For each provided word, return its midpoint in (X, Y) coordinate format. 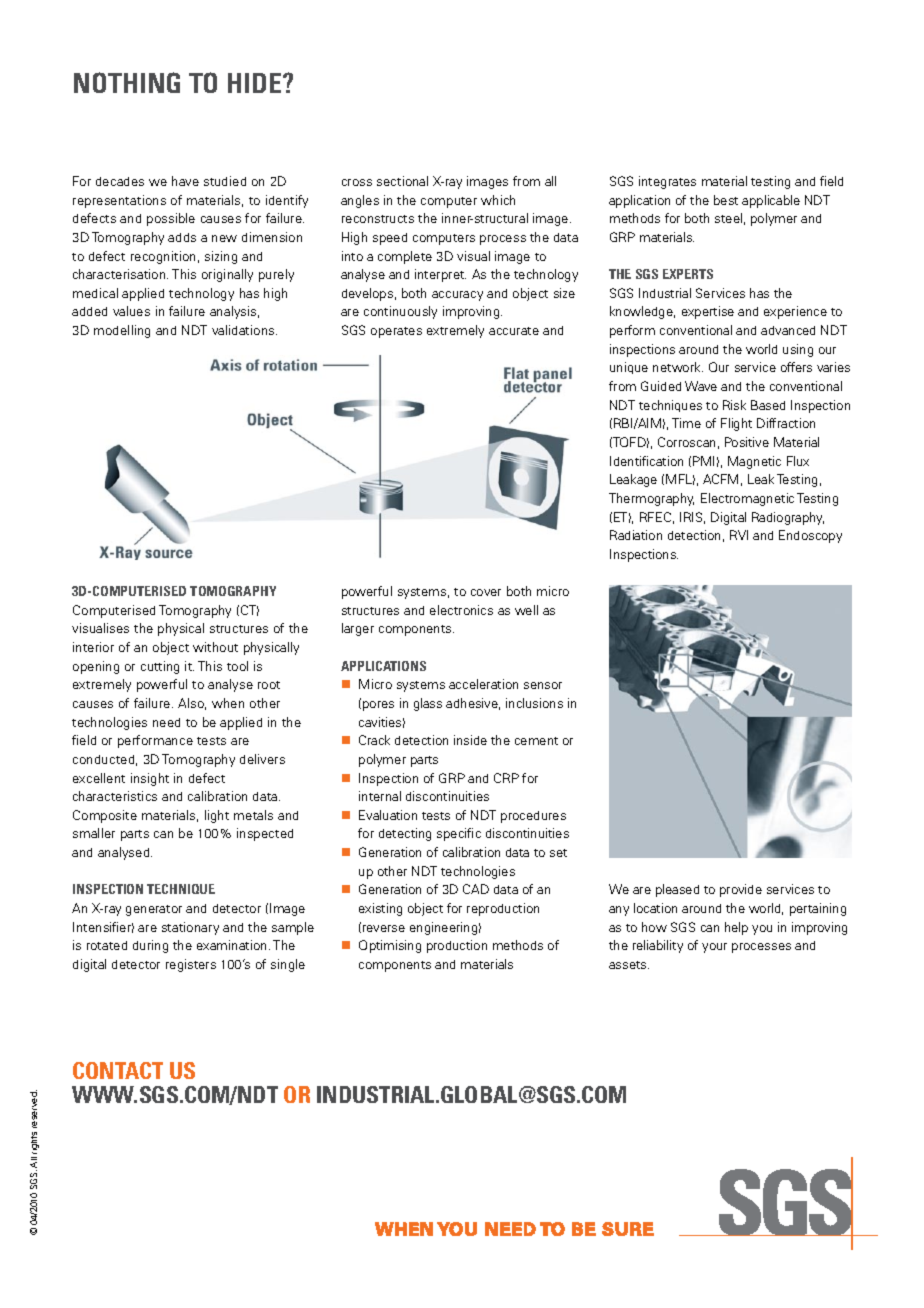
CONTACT (118, 1070)
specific (459, 834)
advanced (788, 330)
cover (486, 592)
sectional (402, 181)
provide (741, 890)
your (714, 948)
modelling (122, 331)
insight (150, 779)
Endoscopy (810, 536)
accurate (514, 331)
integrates (667, 182)
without (215, 647)
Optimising (390, 946)
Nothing (127, 82)
